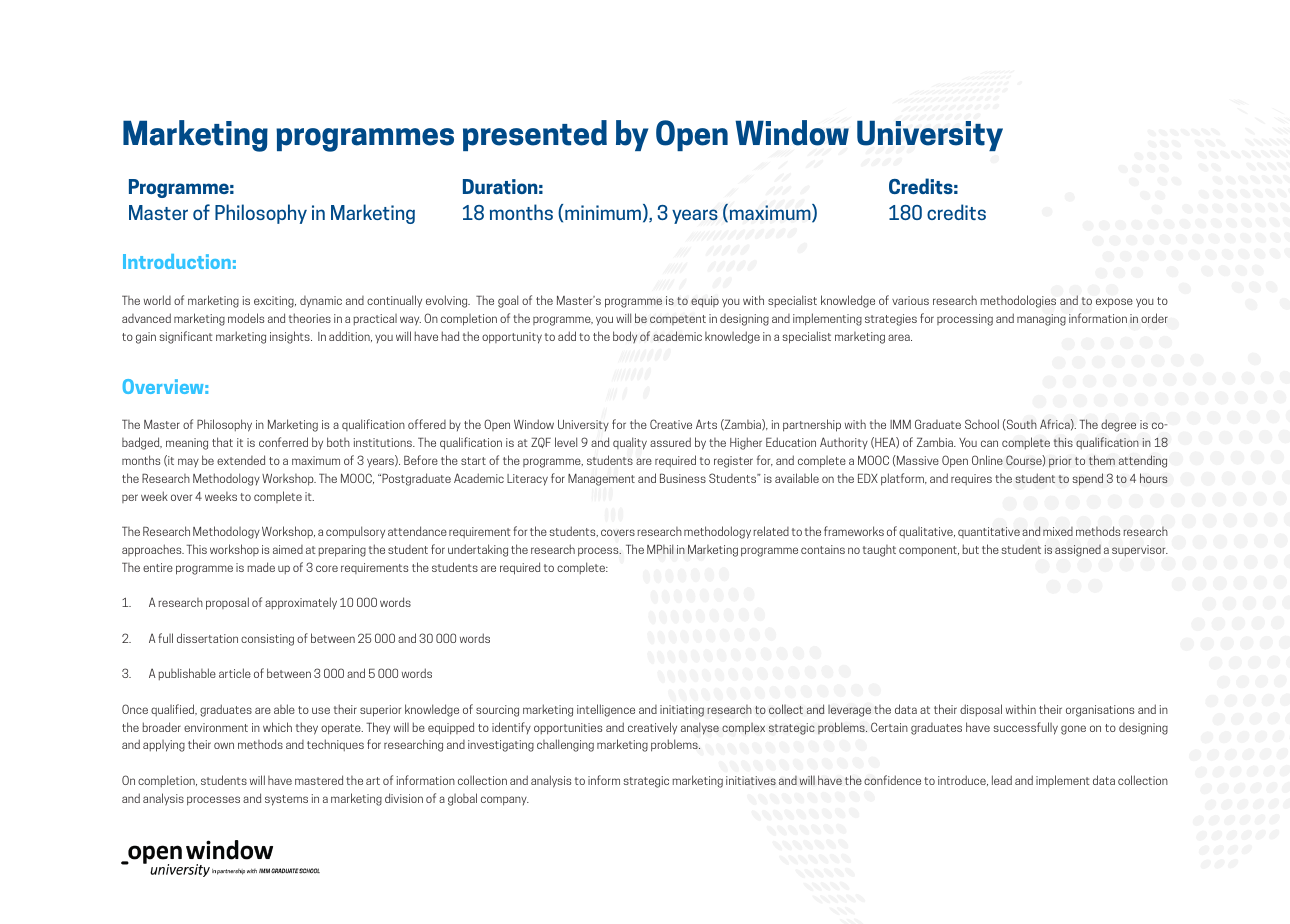 The width and height of the document is (1290, 924). I want to click on methodologies, so click(1018, 301).
